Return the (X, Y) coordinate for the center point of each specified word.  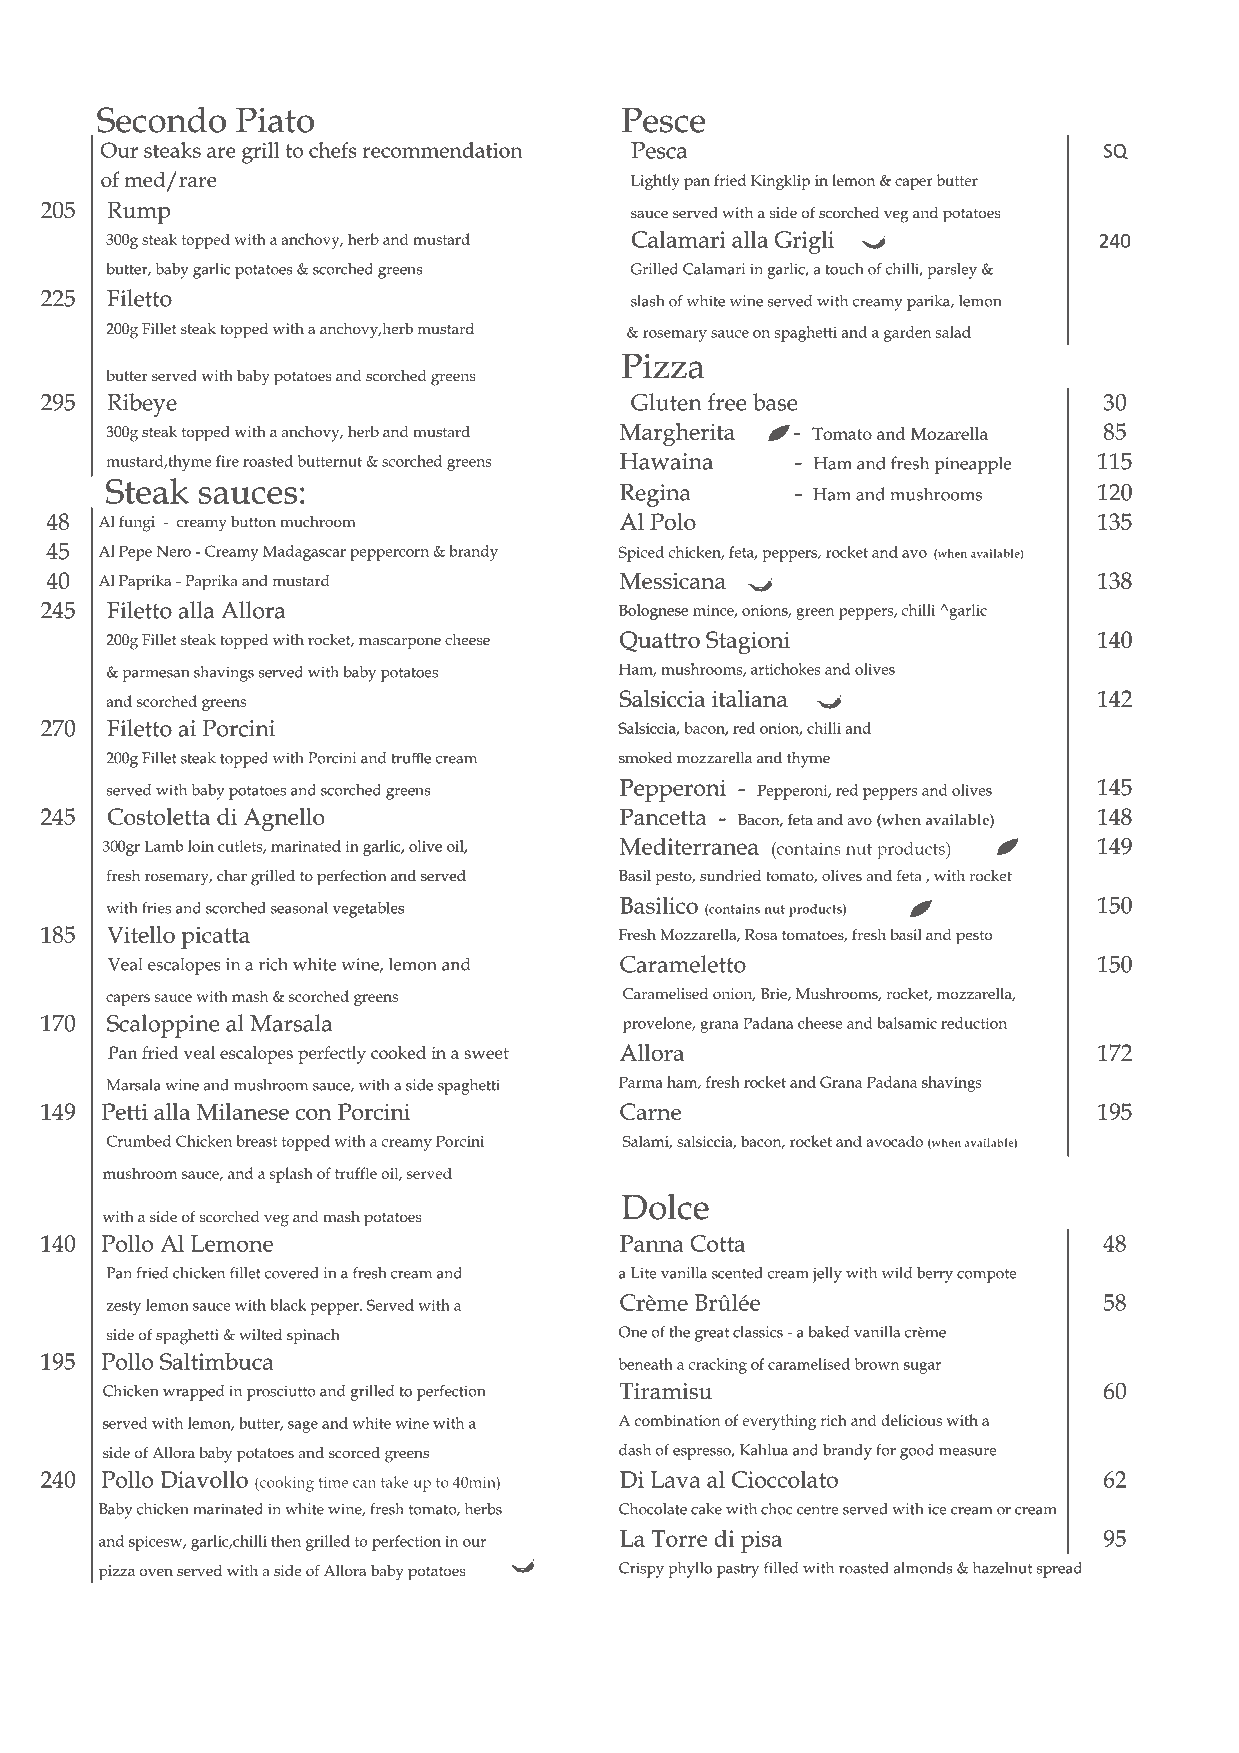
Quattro (660, 641)
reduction (974, 1023)
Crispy (641, 1570)
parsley (952, 271)
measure (967, 1452)
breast (257, 1141)
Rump (138, 213)
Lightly (655, 182)
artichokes (786, 669)
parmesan (156, 676)
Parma (641, 1082)
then (286, 1541)
